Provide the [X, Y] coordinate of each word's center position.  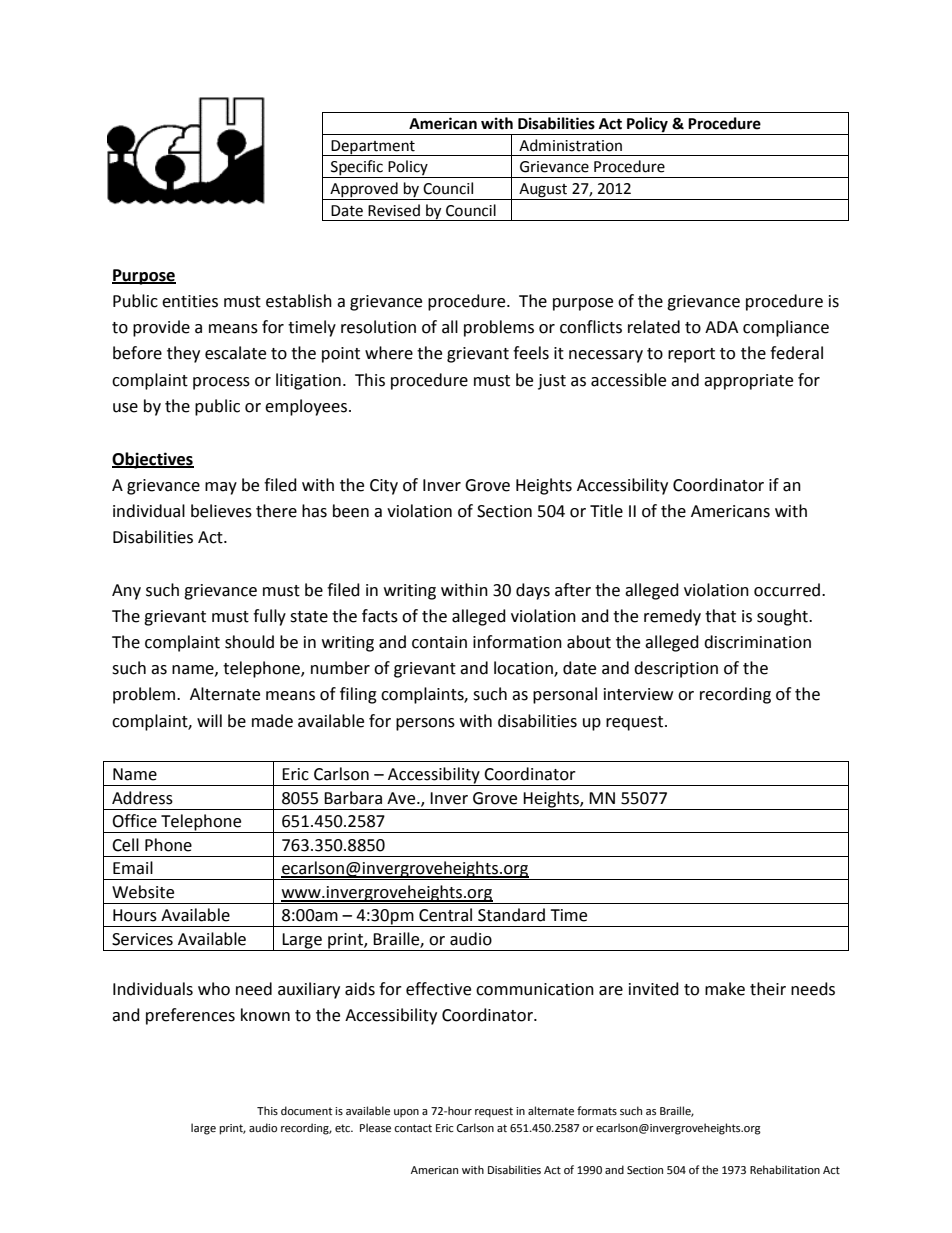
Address [142, 798]
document [306, 1111]
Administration [570, 145]
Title [606, 511]
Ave [402, 798]
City [384, 487]
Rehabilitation [785, 1170]
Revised [394, 210]
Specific [357, 169]
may [221, 488]
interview [638, 694]
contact [413, 1128]
